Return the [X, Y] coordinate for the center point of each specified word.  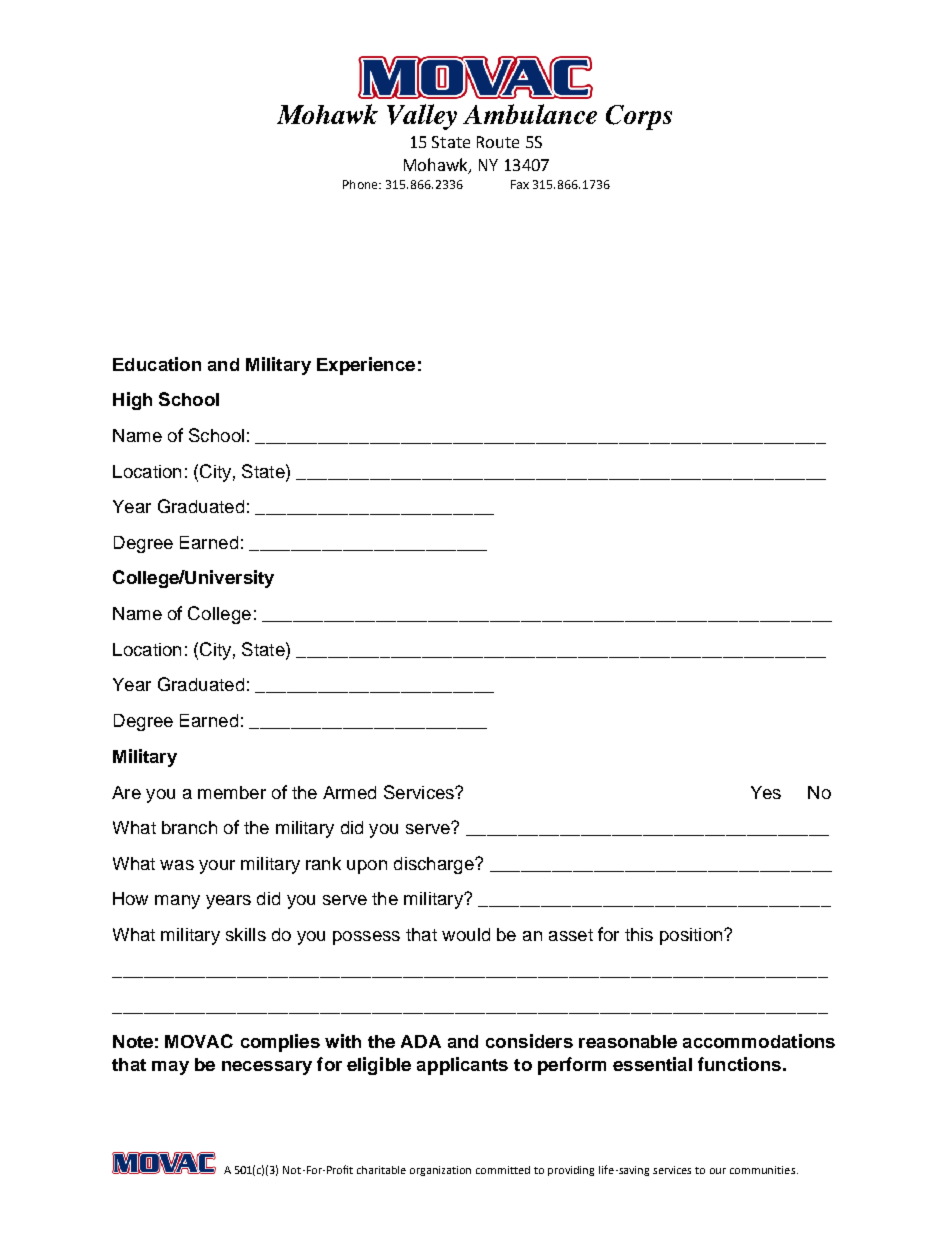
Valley [422, 117]
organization [440, 1171]
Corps [639, 117]
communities [764, 1170]
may [170, 1068]
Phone [361, 184]
